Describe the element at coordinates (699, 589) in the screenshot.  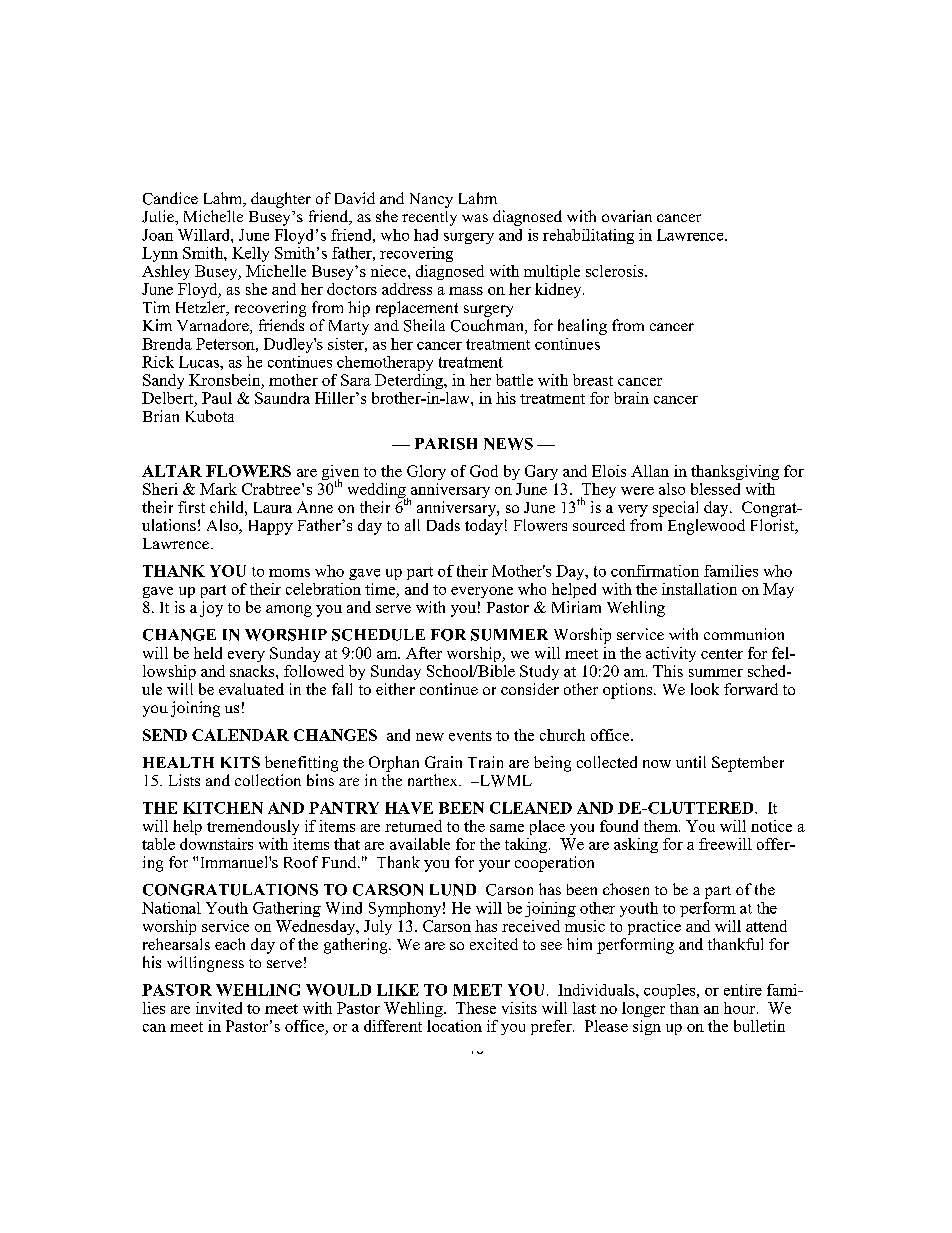
I see `installation` at that location.
